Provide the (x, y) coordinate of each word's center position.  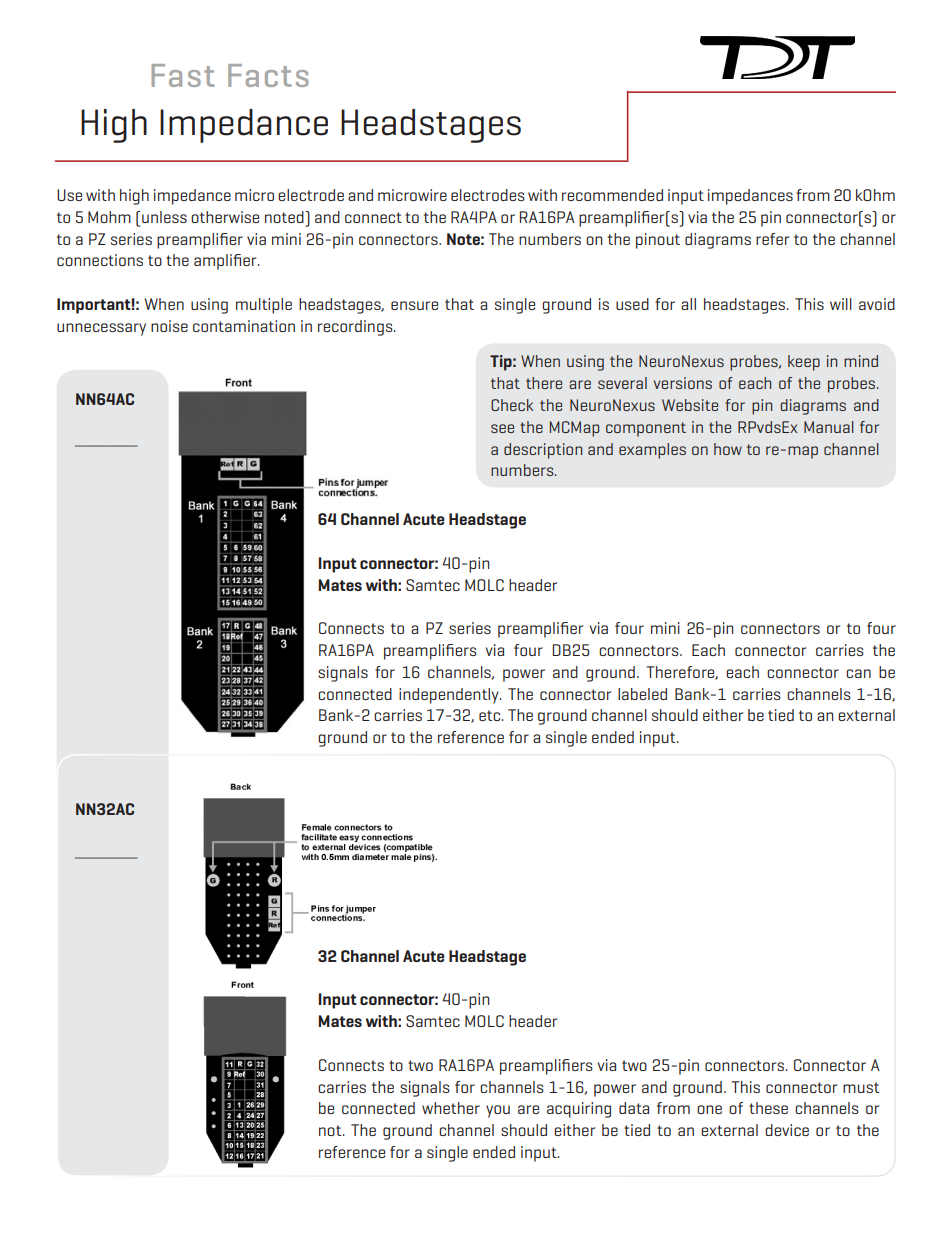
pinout (658, 241)
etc (491, 715)
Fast (183, 75)
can (858, 673)
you (498, 1111)
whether (451, 1108)
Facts (268, 75)
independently (450, 696)
